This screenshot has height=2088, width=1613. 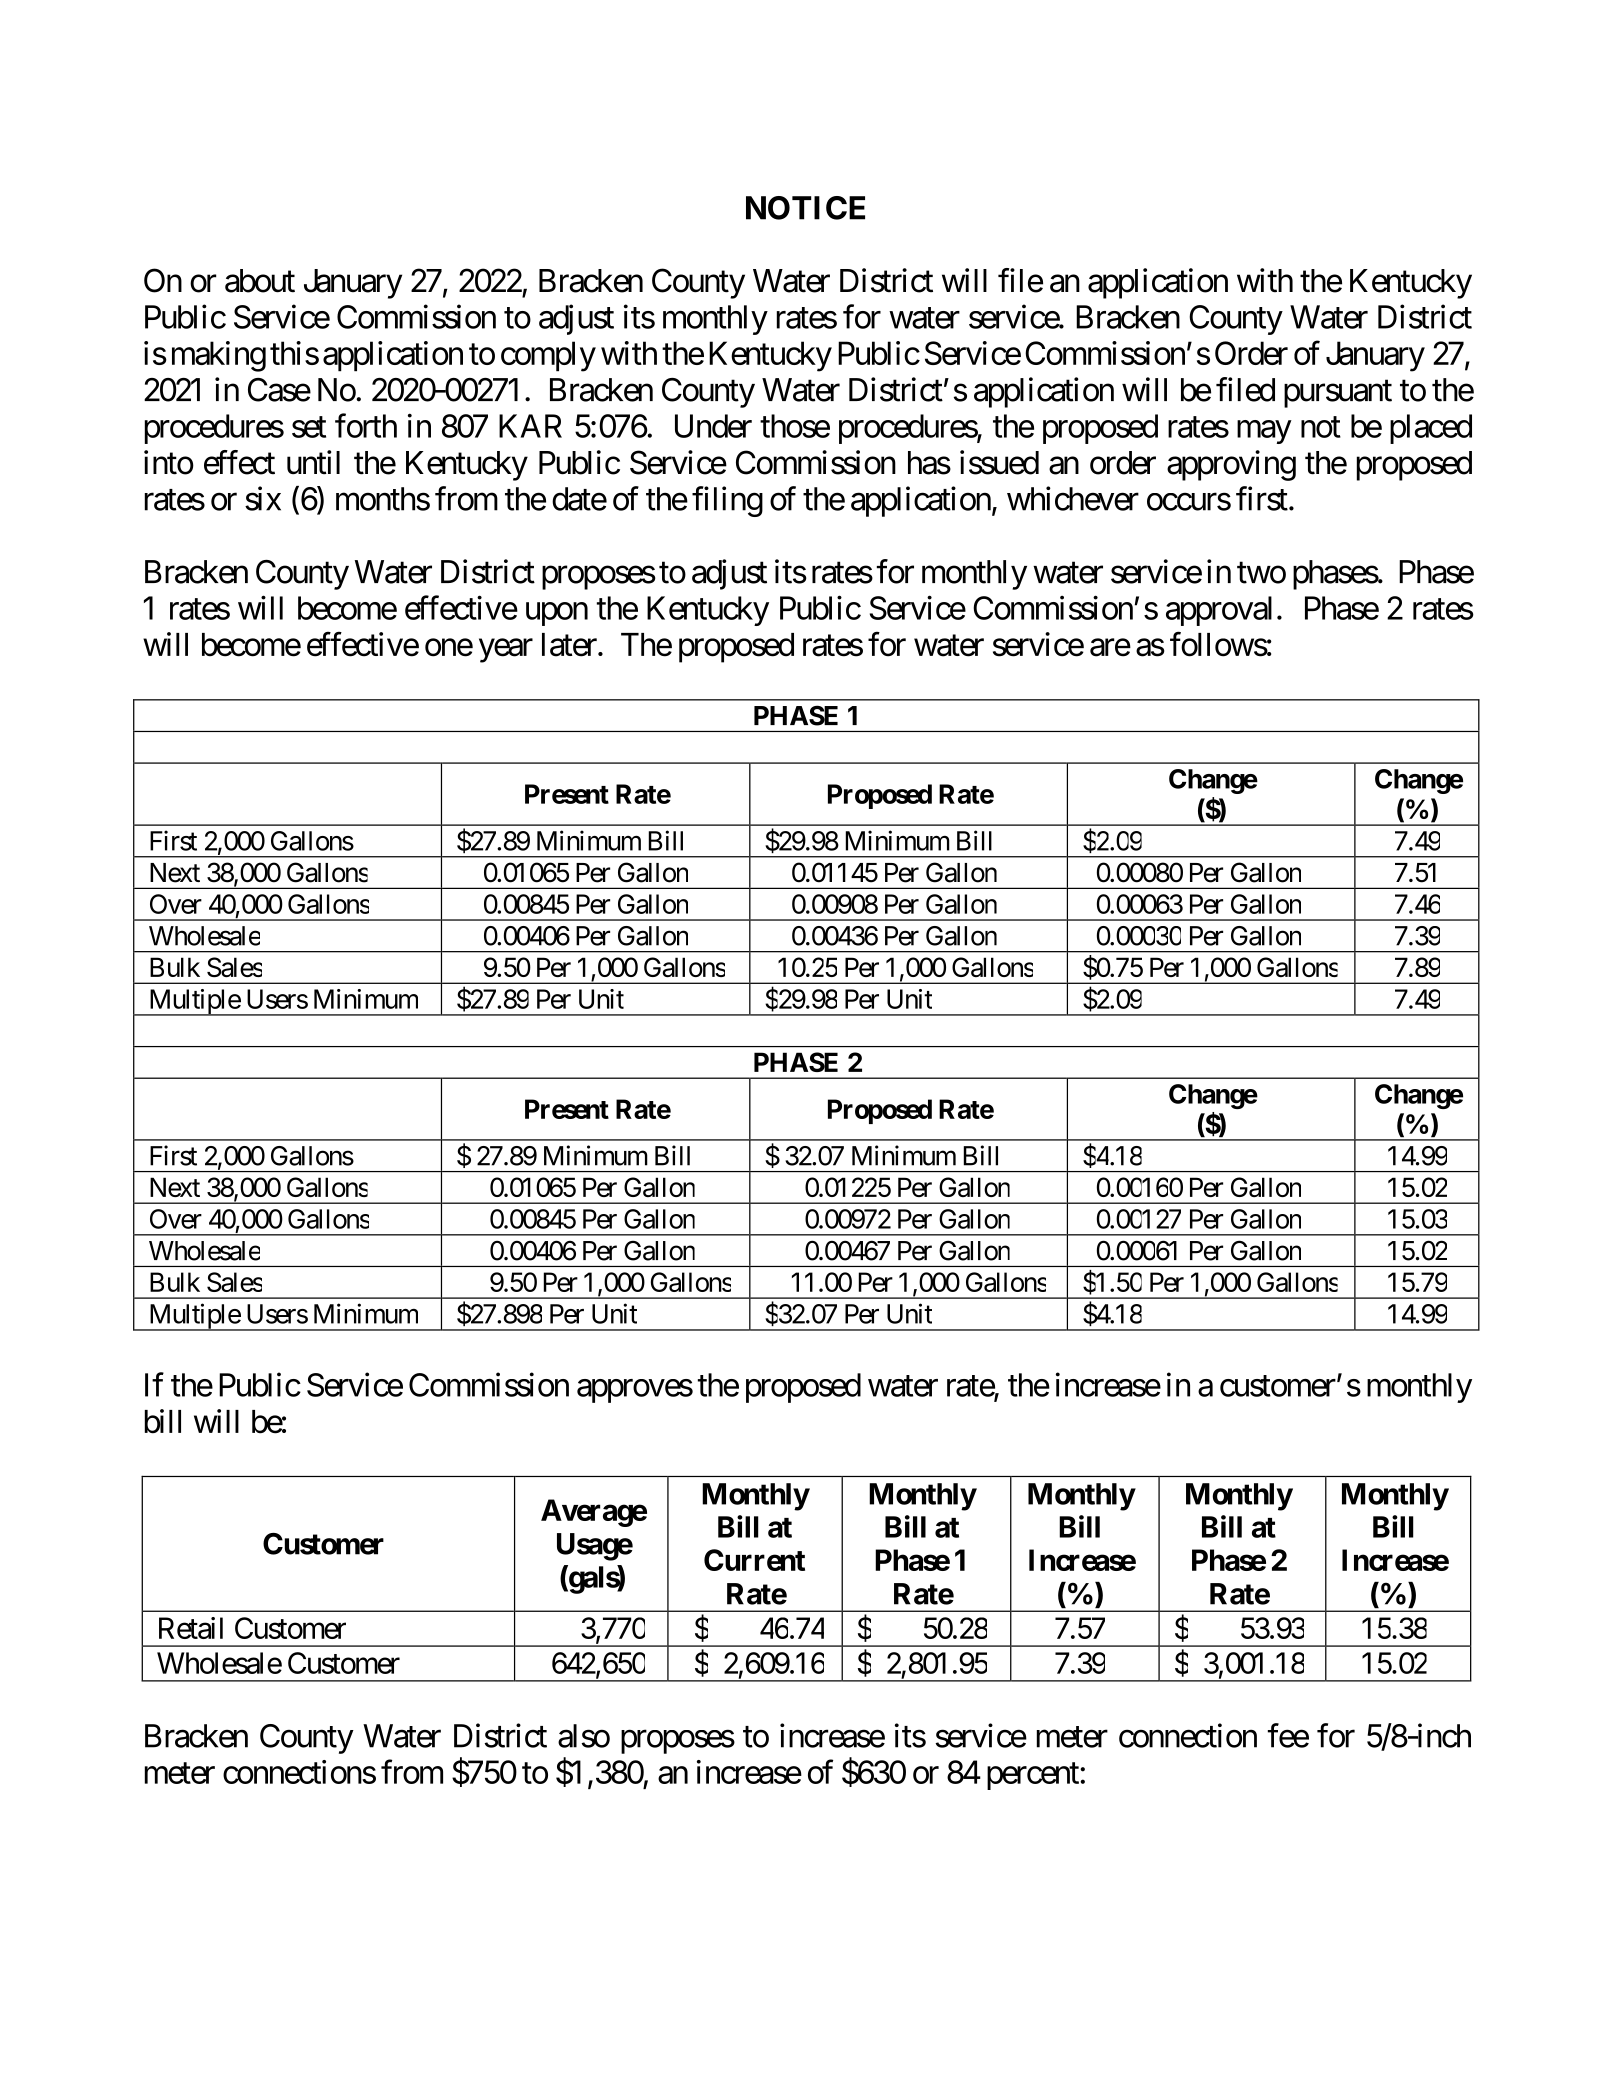 I want to click on Current, so click(x=754, y=1560).
